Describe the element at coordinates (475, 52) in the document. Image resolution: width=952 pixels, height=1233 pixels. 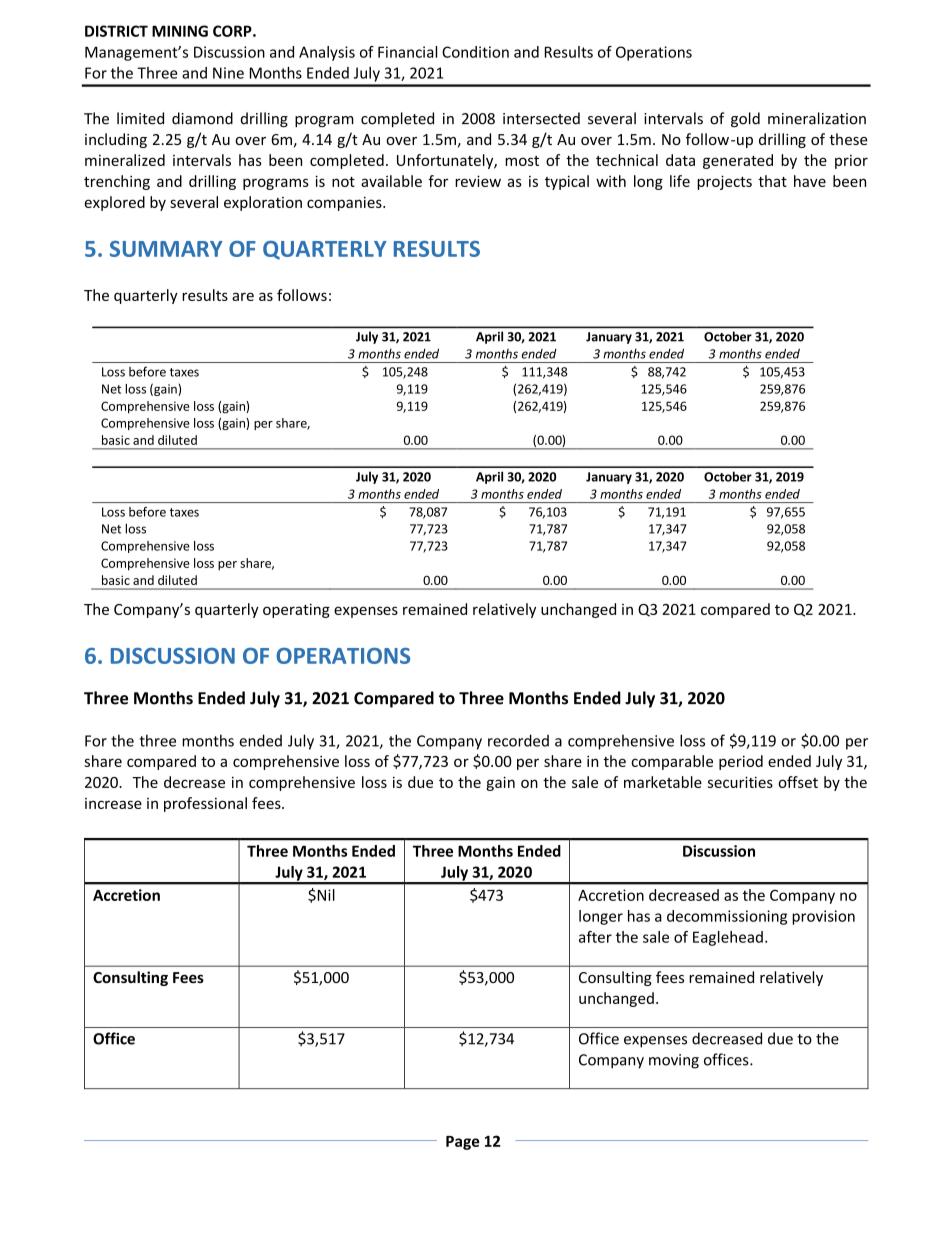
I see `Condition` at that location.
